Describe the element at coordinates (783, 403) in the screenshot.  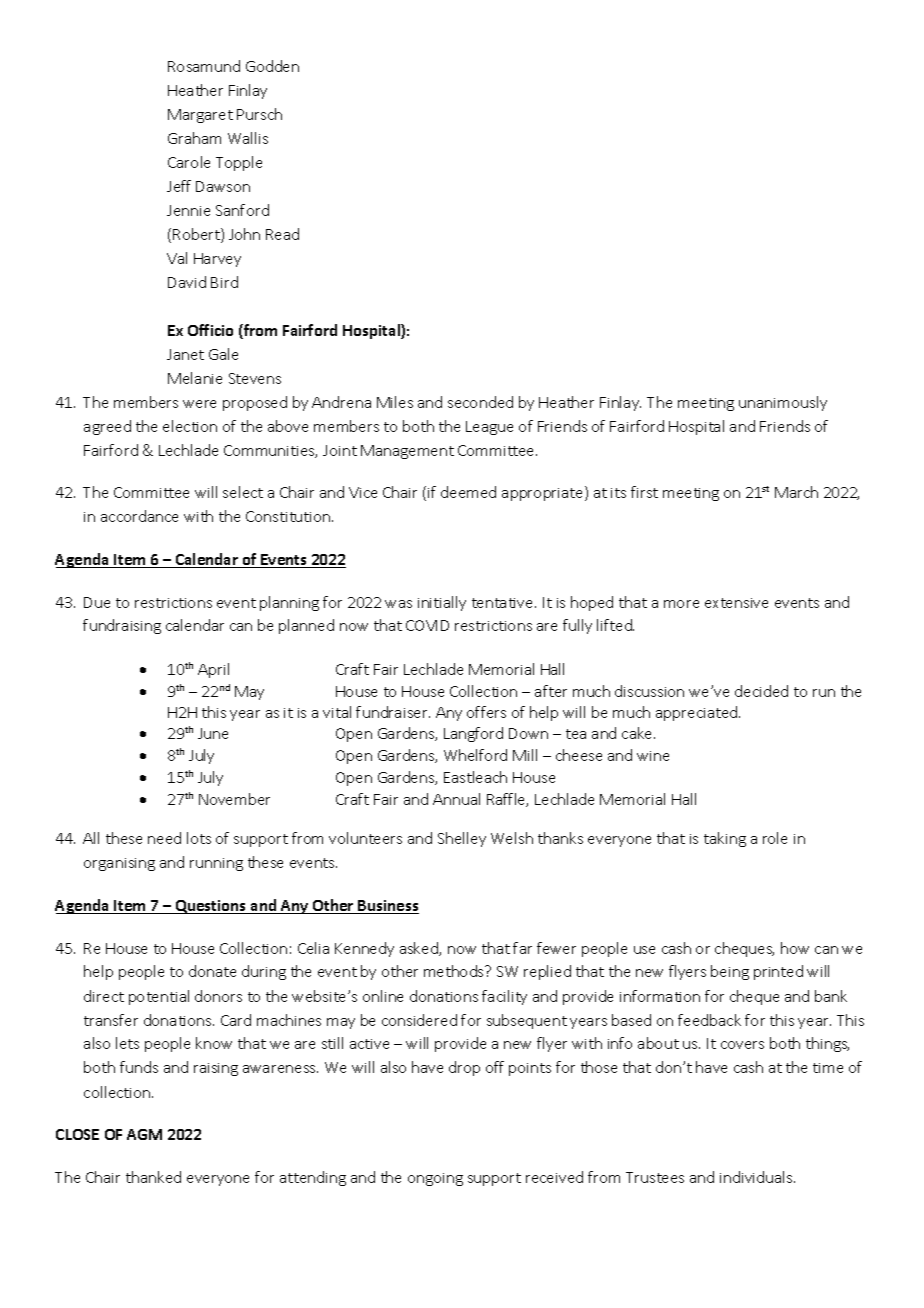
I see `unanimously` at that location.
